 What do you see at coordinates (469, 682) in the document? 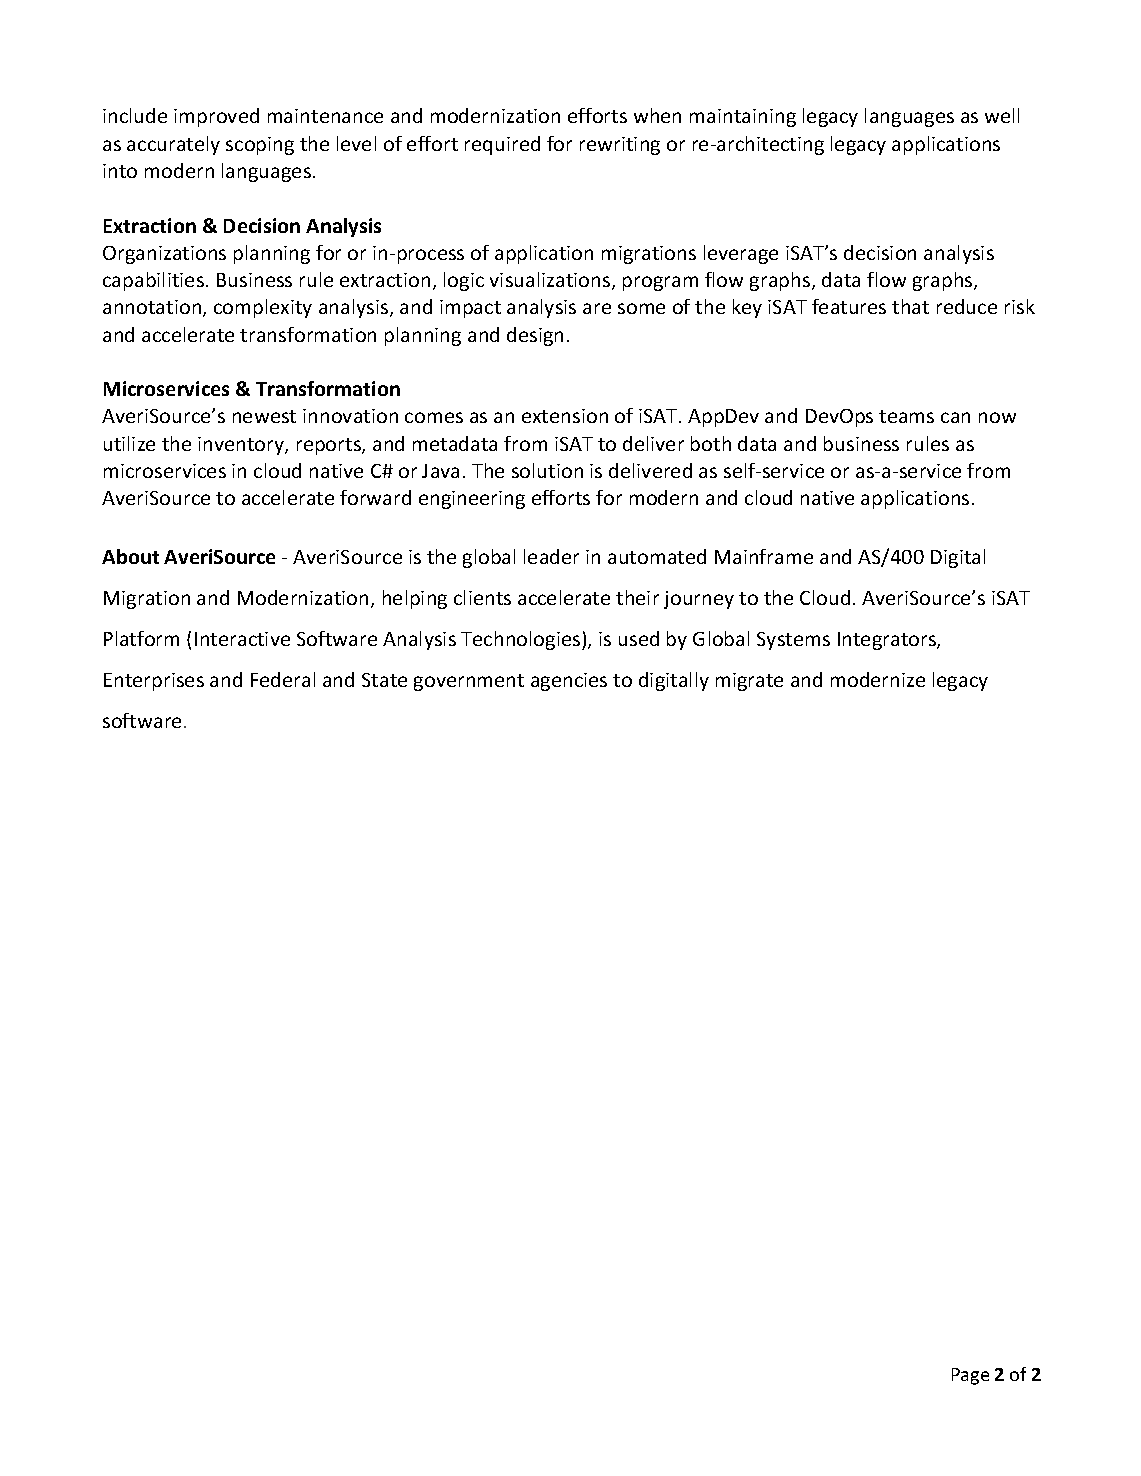
I see `government` at bounding box center [469, 682].
